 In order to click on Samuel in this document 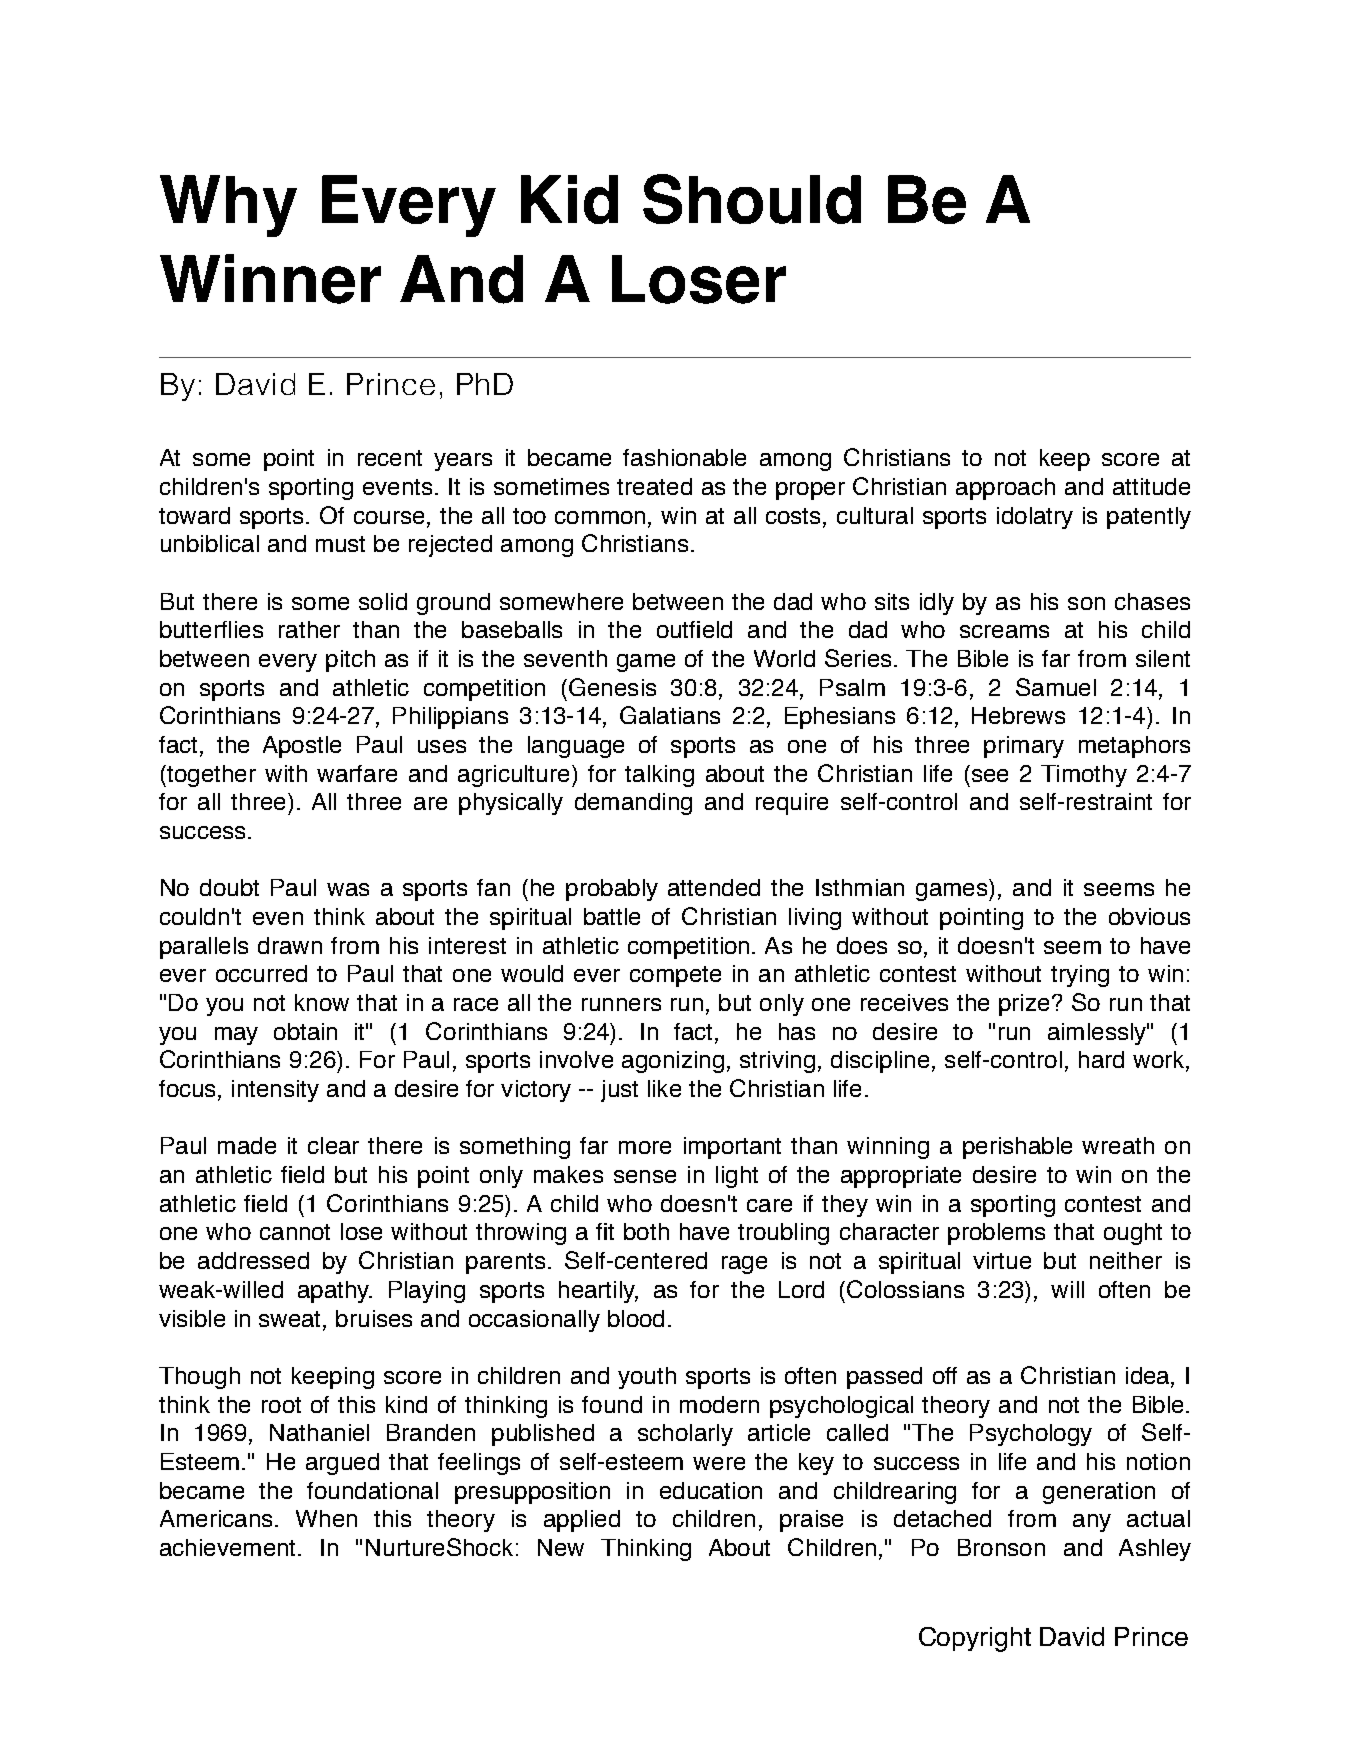, I will do `click(1056, 687)`.
